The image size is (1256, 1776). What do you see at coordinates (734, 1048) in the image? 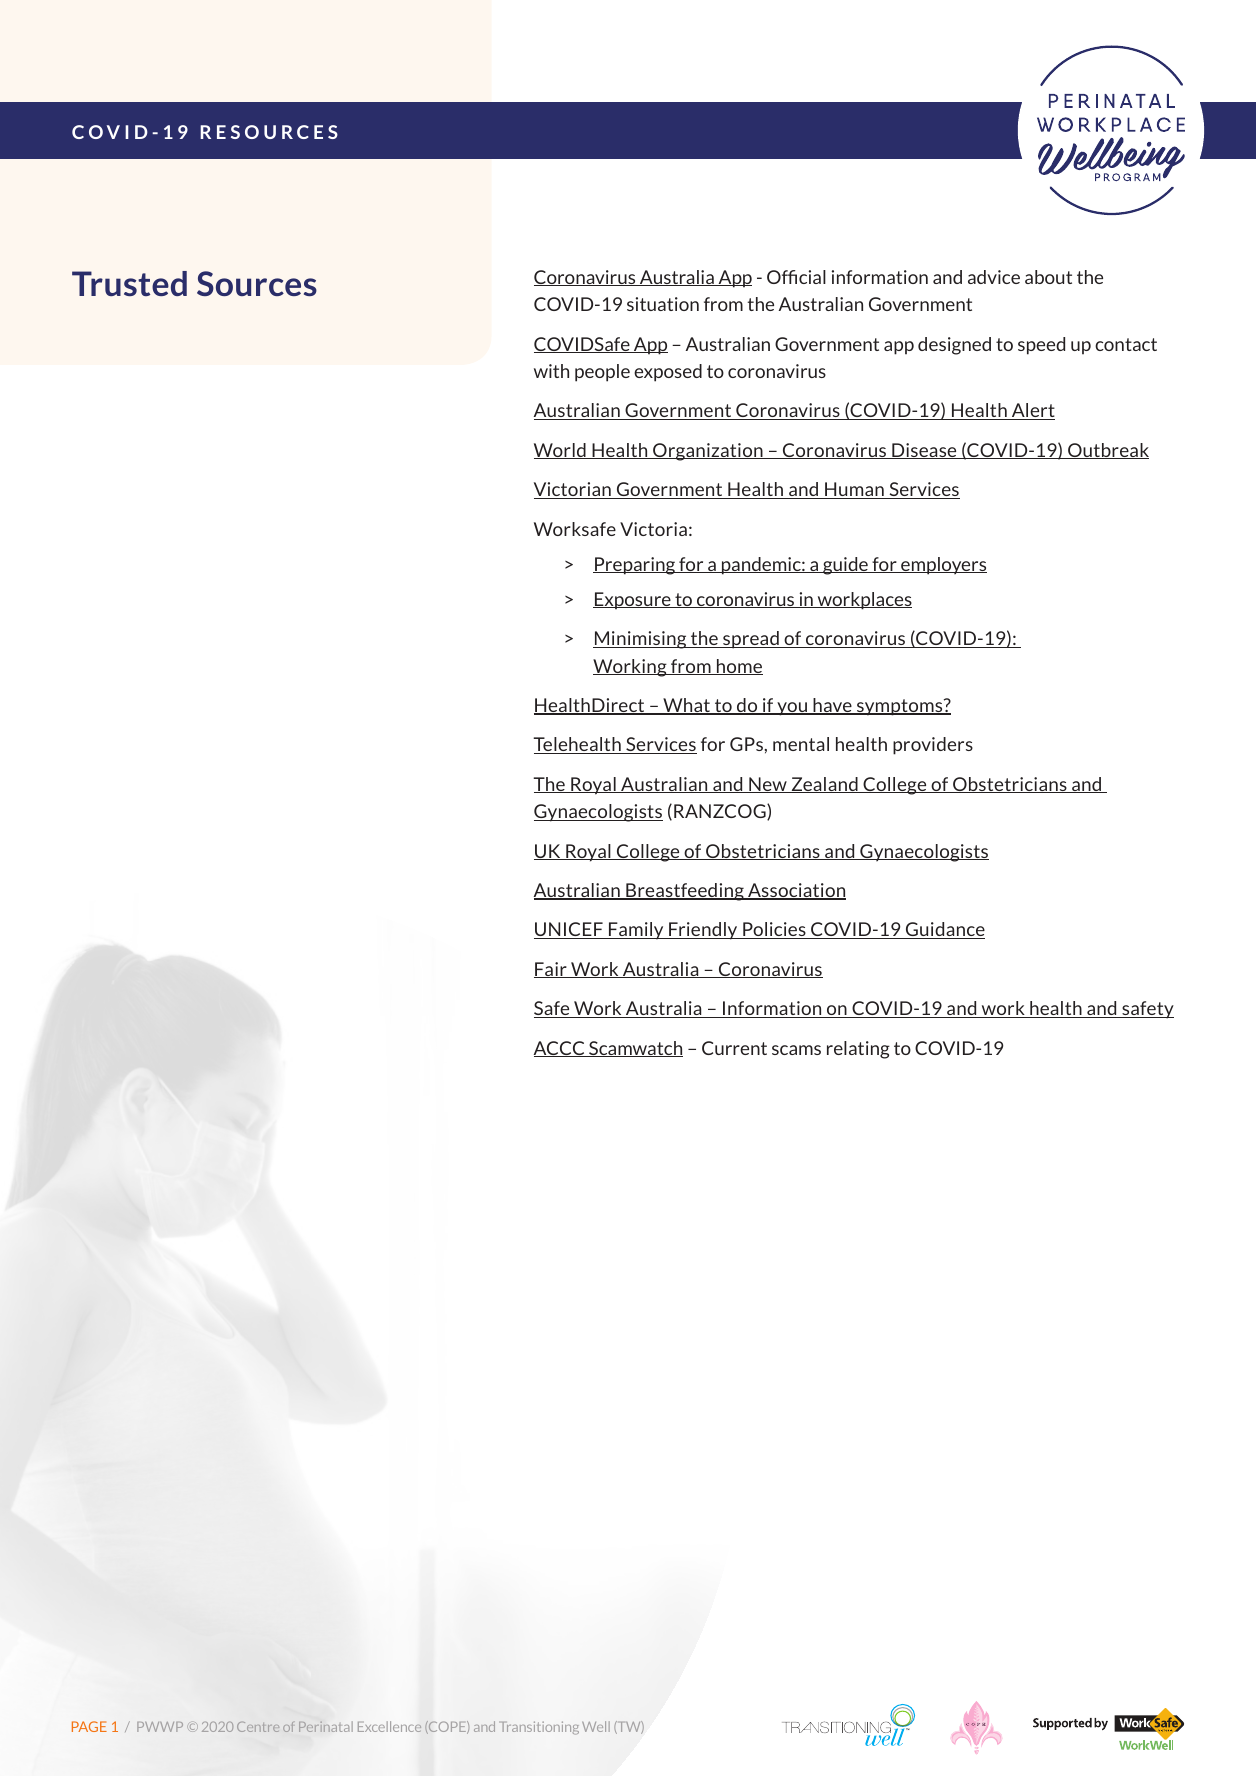
I see `Current` at bounding box center [734, 1048].
